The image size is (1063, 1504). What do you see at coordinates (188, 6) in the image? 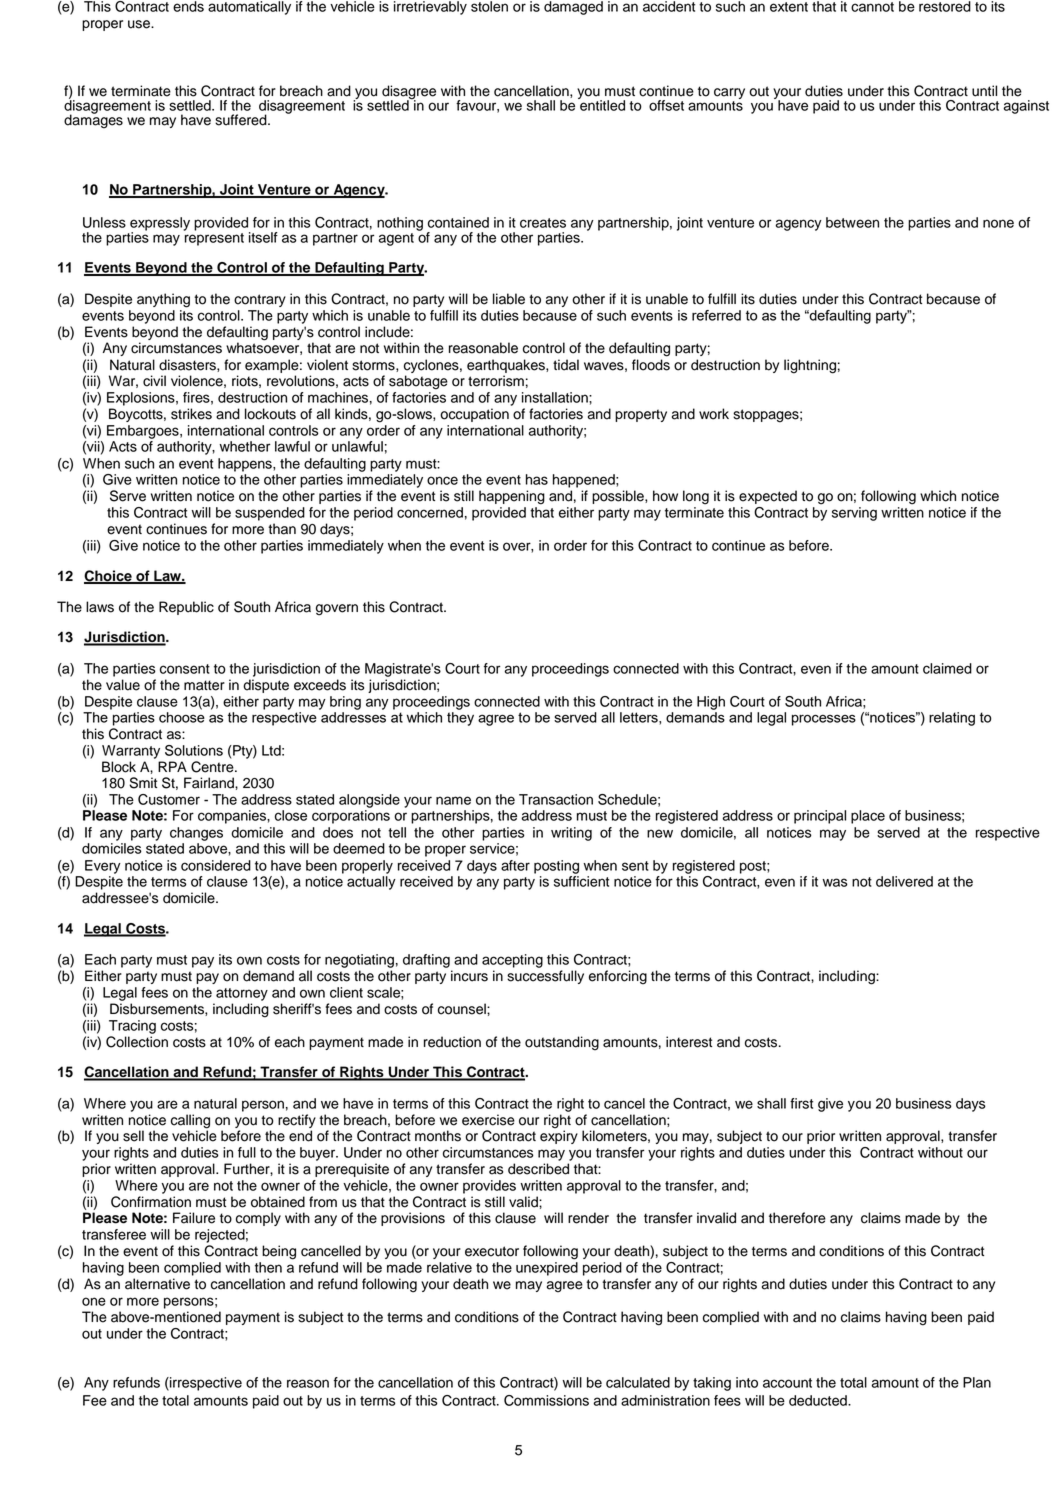
I see `ends` at bounding box center [188, 6].
